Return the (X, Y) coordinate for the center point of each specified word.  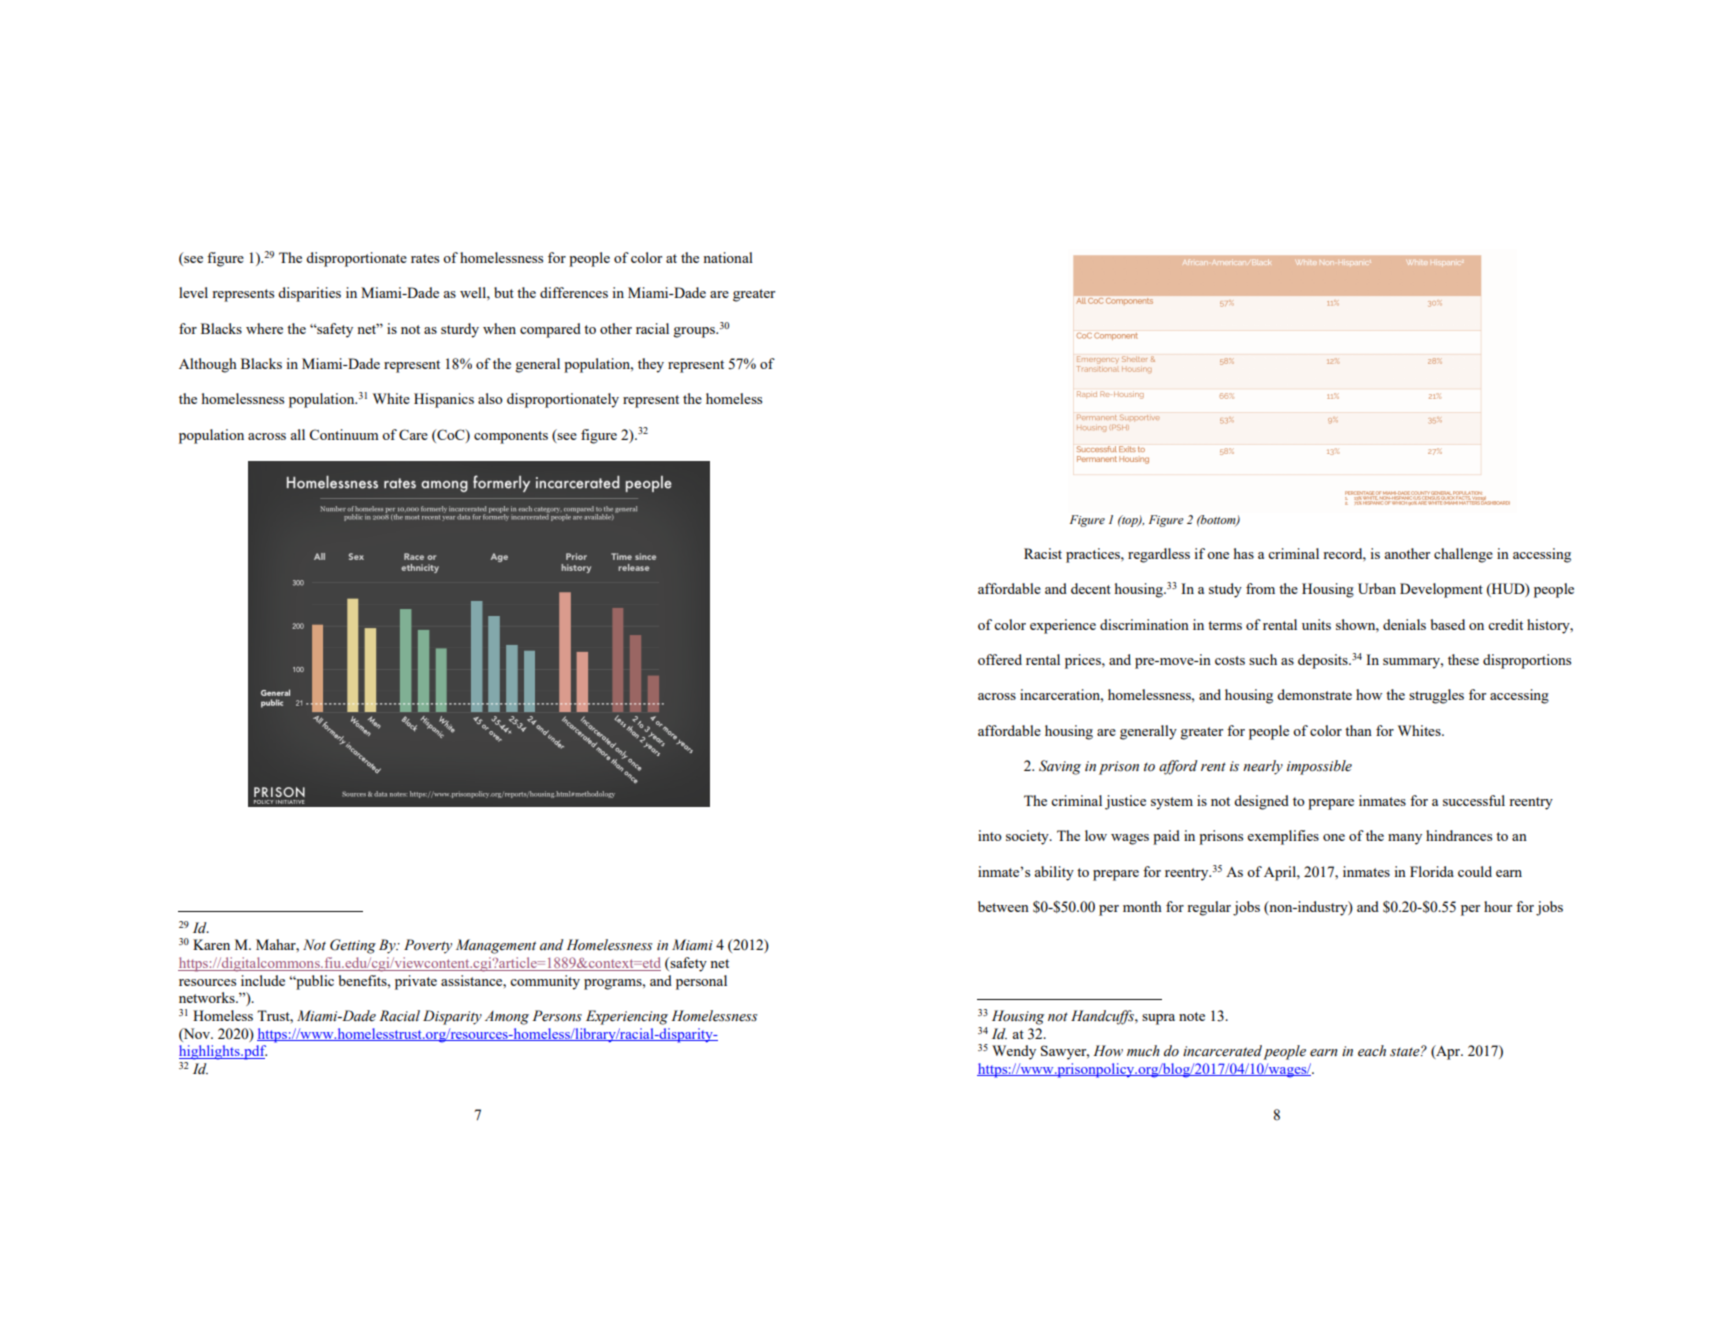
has (1244, 553)
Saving (1060, 767)
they (651, 365)
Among (507, 1018)
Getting (353, 946)
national (728, 257)
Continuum (344, 434)
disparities (309, 294)
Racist (1043, 553)
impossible (1319, 767)
